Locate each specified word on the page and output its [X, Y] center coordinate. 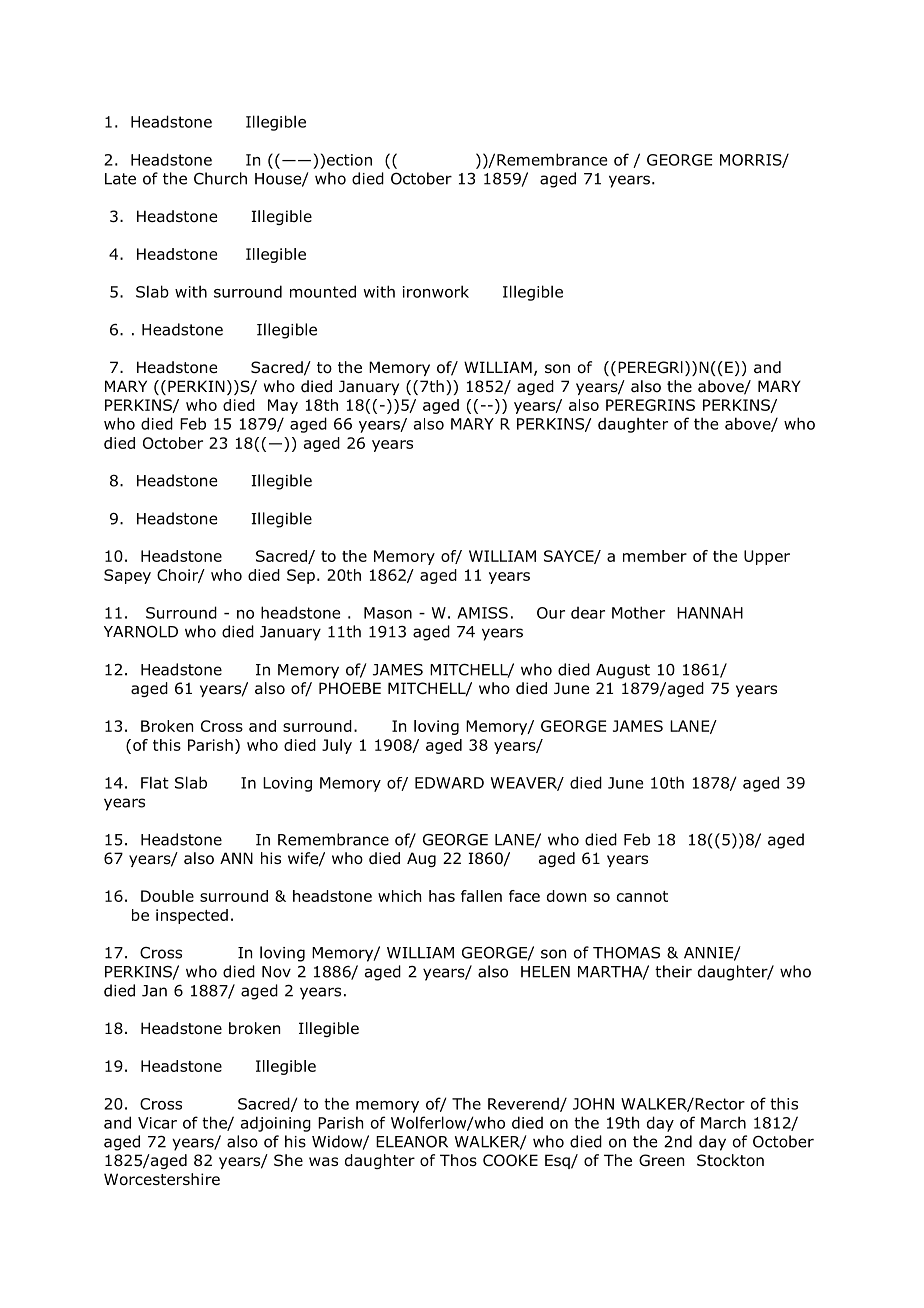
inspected [192, 916]
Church [220, 178]
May [283, 406]
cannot [642, 896]
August [623, 671]
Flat [155, 782]
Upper [767, 557]
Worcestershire [162, 1179]
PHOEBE [350, 688]
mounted [323, 291]
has [442, 896]
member [655, 556]
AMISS [482, 613]
